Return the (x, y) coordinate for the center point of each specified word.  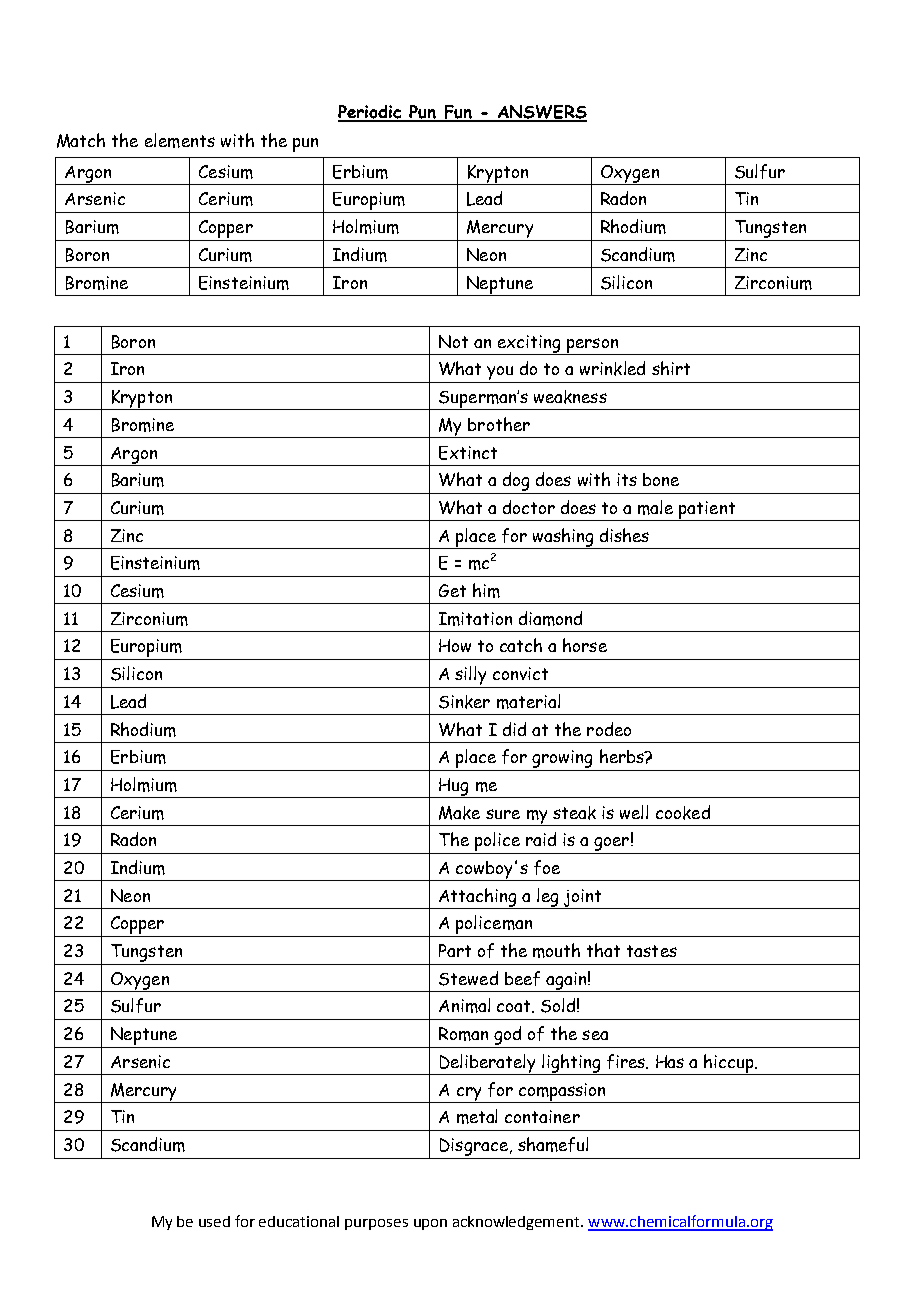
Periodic (371, 113)
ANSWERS (541, 113)
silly (470, 675)
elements (180, 140)
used (214, 1221)
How (455, 645)
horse (585, 645)
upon (430, 1224)
